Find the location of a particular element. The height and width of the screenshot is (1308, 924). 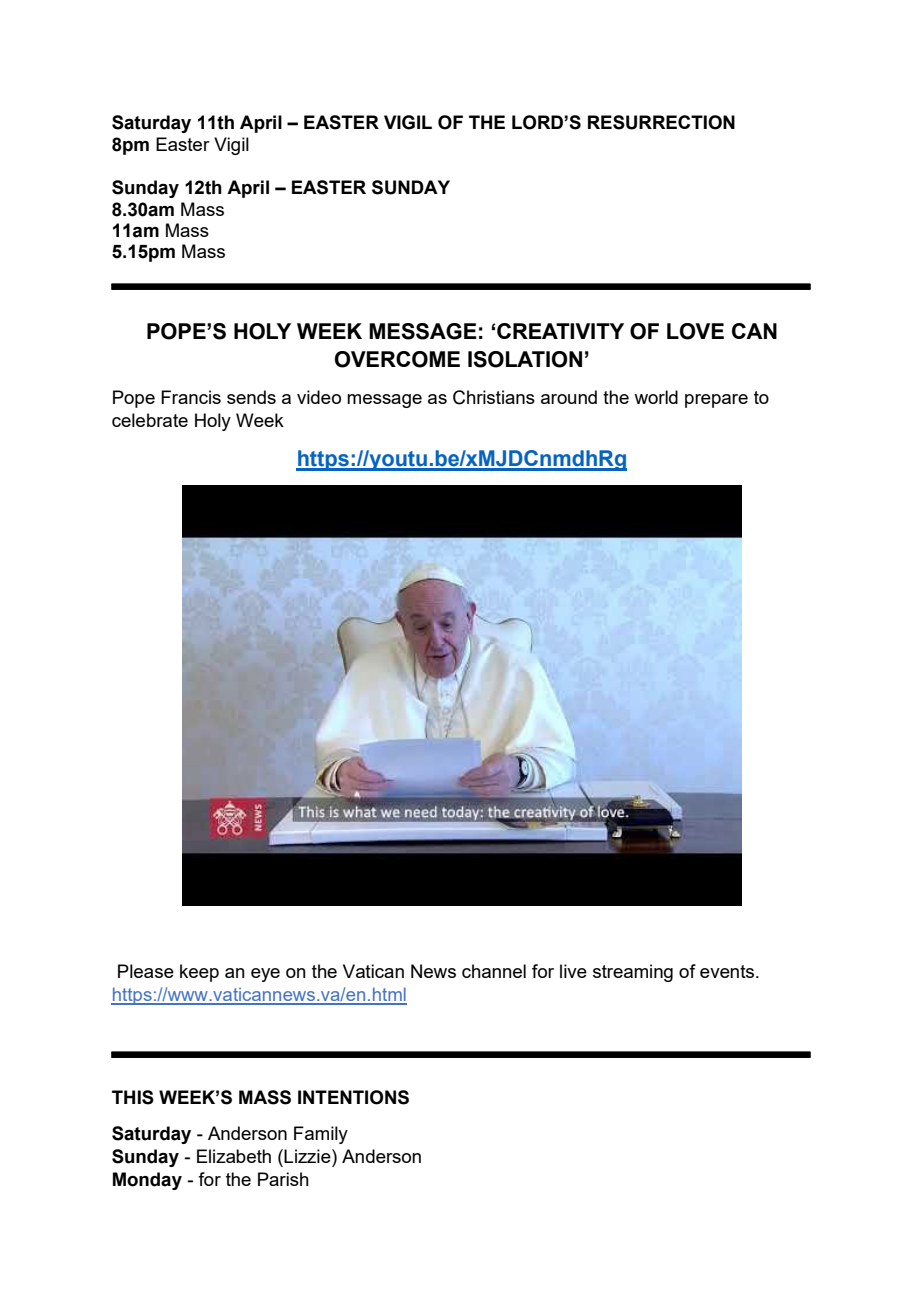

OVERCOME is located at coordinates (397, 359).
